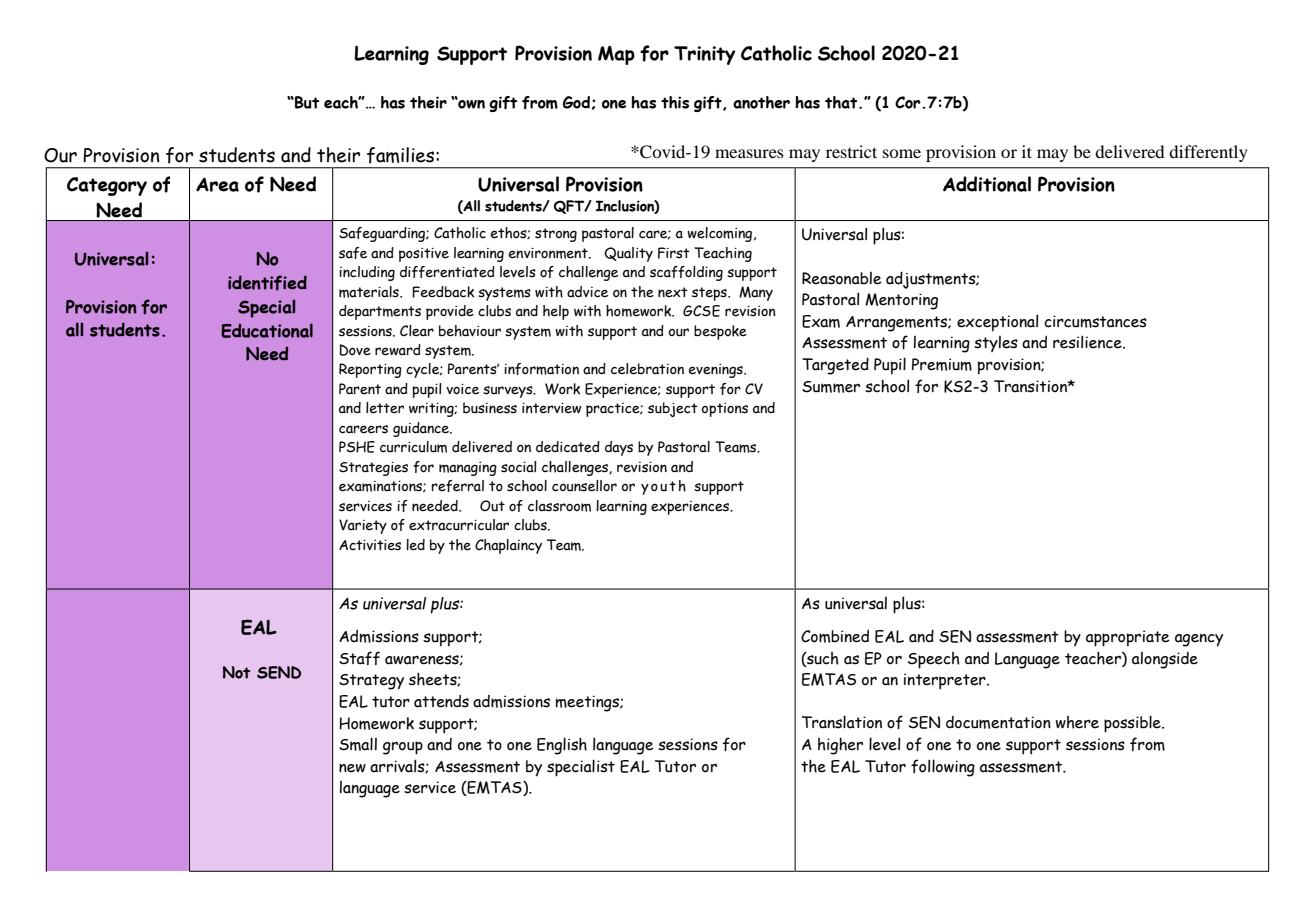 This screenshot has height=924, width=1308. What do you see at coordinates (673, 409) in the screenshot?
I see `subject` at bounding box center [673, 409].
